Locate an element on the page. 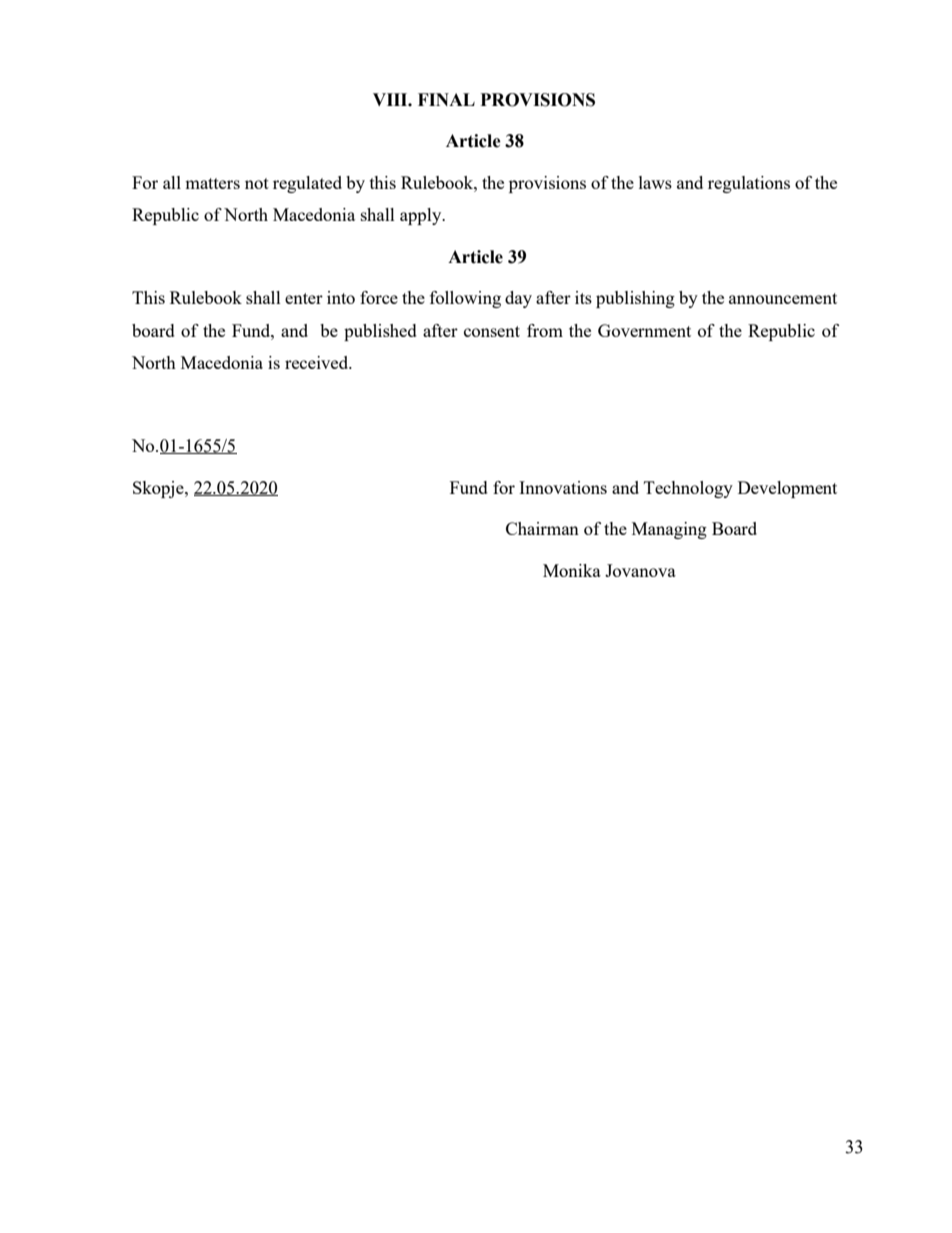  announcement is located at coordinates (783, 298).
